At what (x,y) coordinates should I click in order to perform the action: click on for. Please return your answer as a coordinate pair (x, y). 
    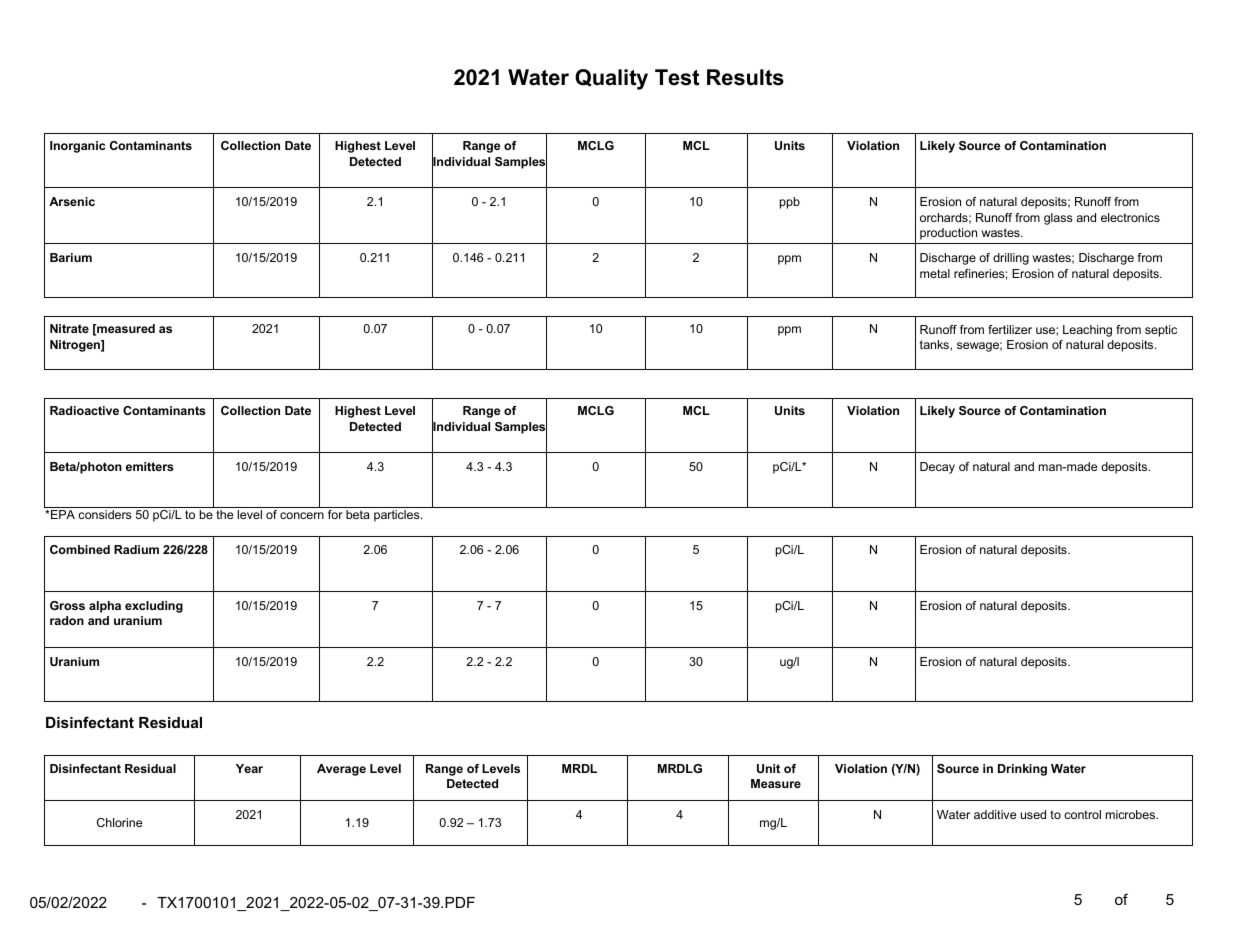
    Looking at the image, I should click on (335, 514).
